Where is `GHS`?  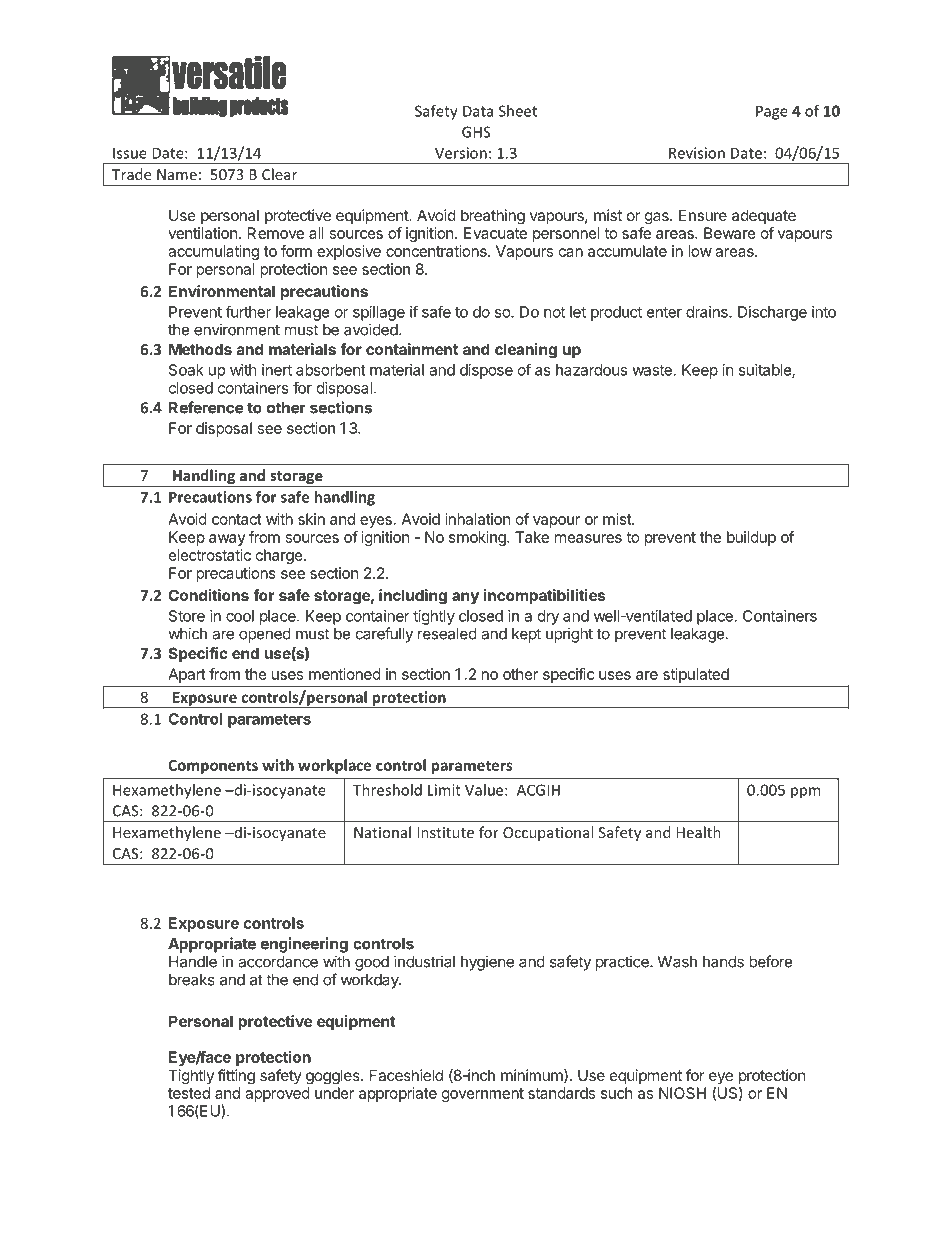
GHS is located at coordinates (476, 132).
